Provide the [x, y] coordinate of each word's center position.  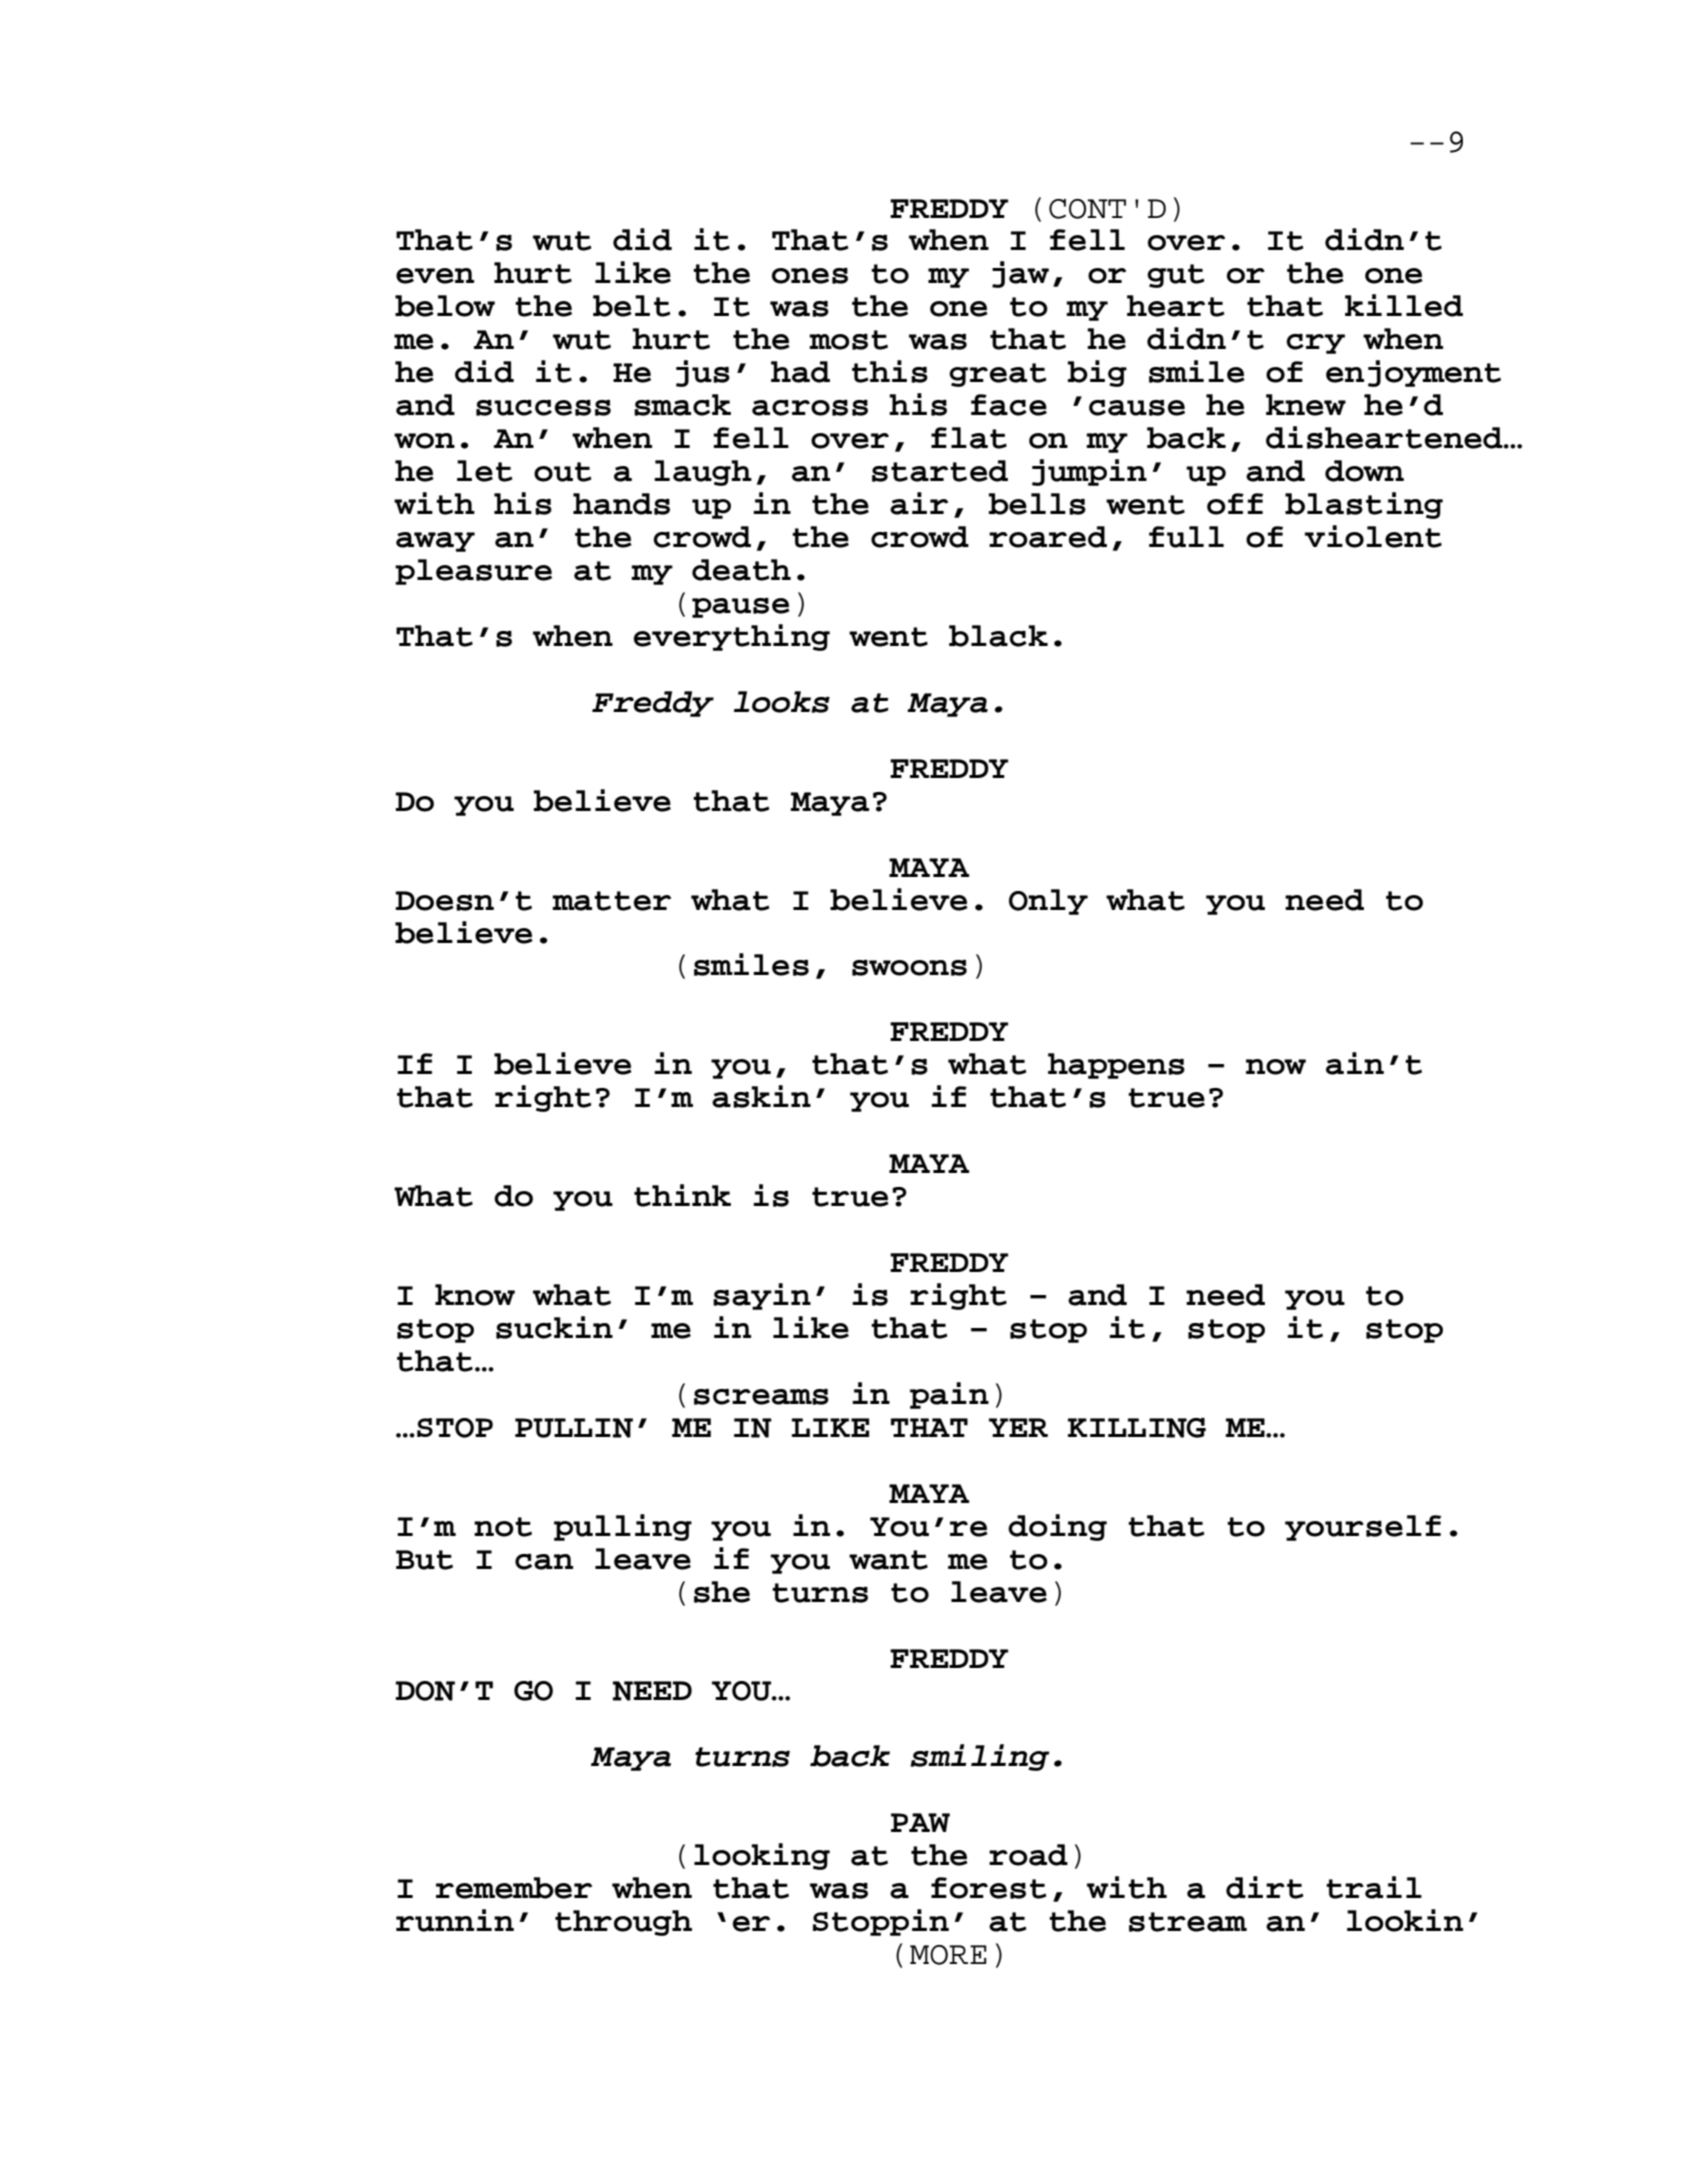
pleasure [473, 572]
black [998, 636]
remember [514, 1888]
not [503, 1527]
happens [1116, 1066]
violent [1373, 536]
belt [631, 306]
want [888, 1560]
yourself [1363, 1528]
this [890, 371]
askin [761, 1096]
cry [1315, 344]
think [682, 1195]
